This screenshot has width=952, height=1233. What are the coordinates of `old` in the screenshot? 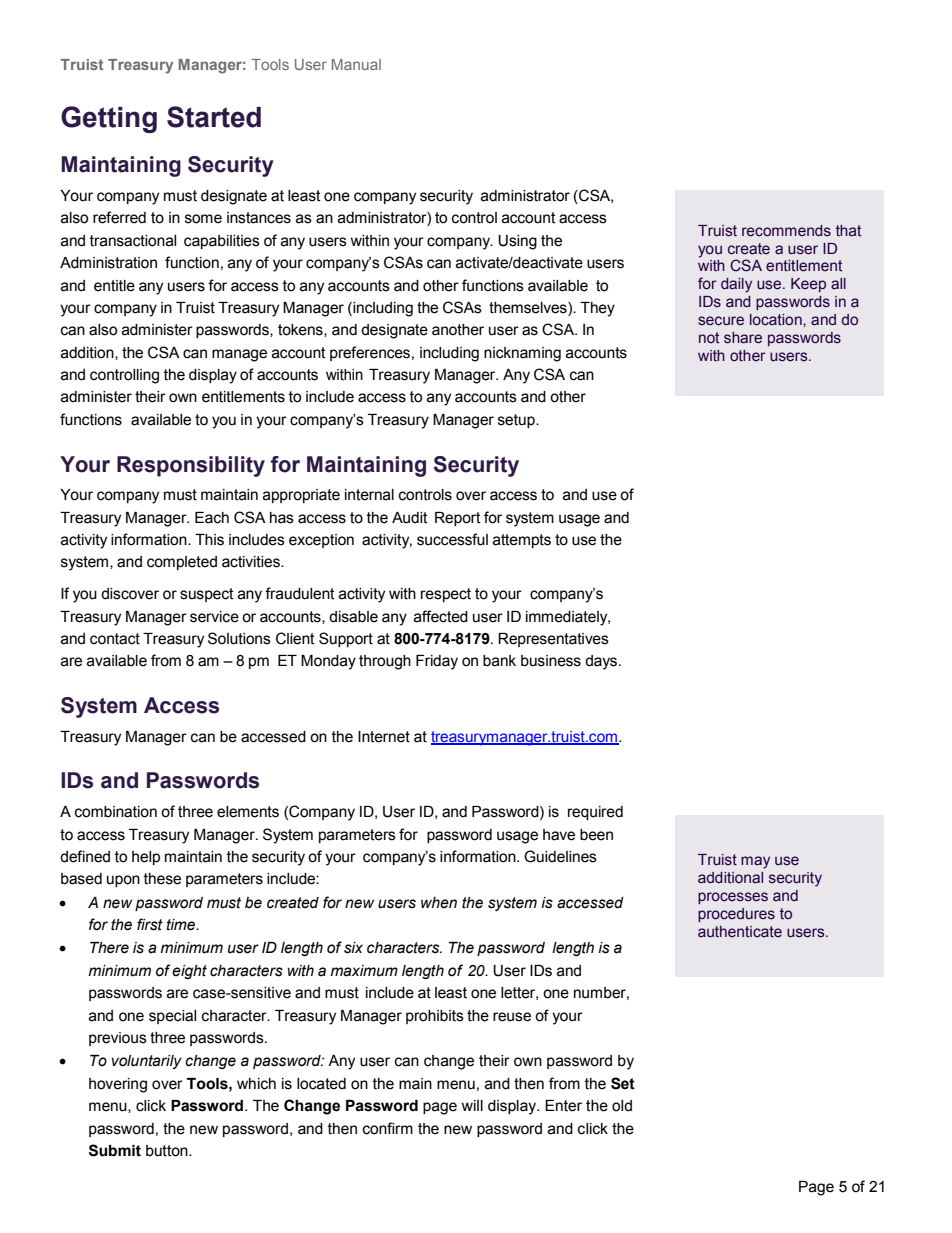 It's located at (622, 1106).
